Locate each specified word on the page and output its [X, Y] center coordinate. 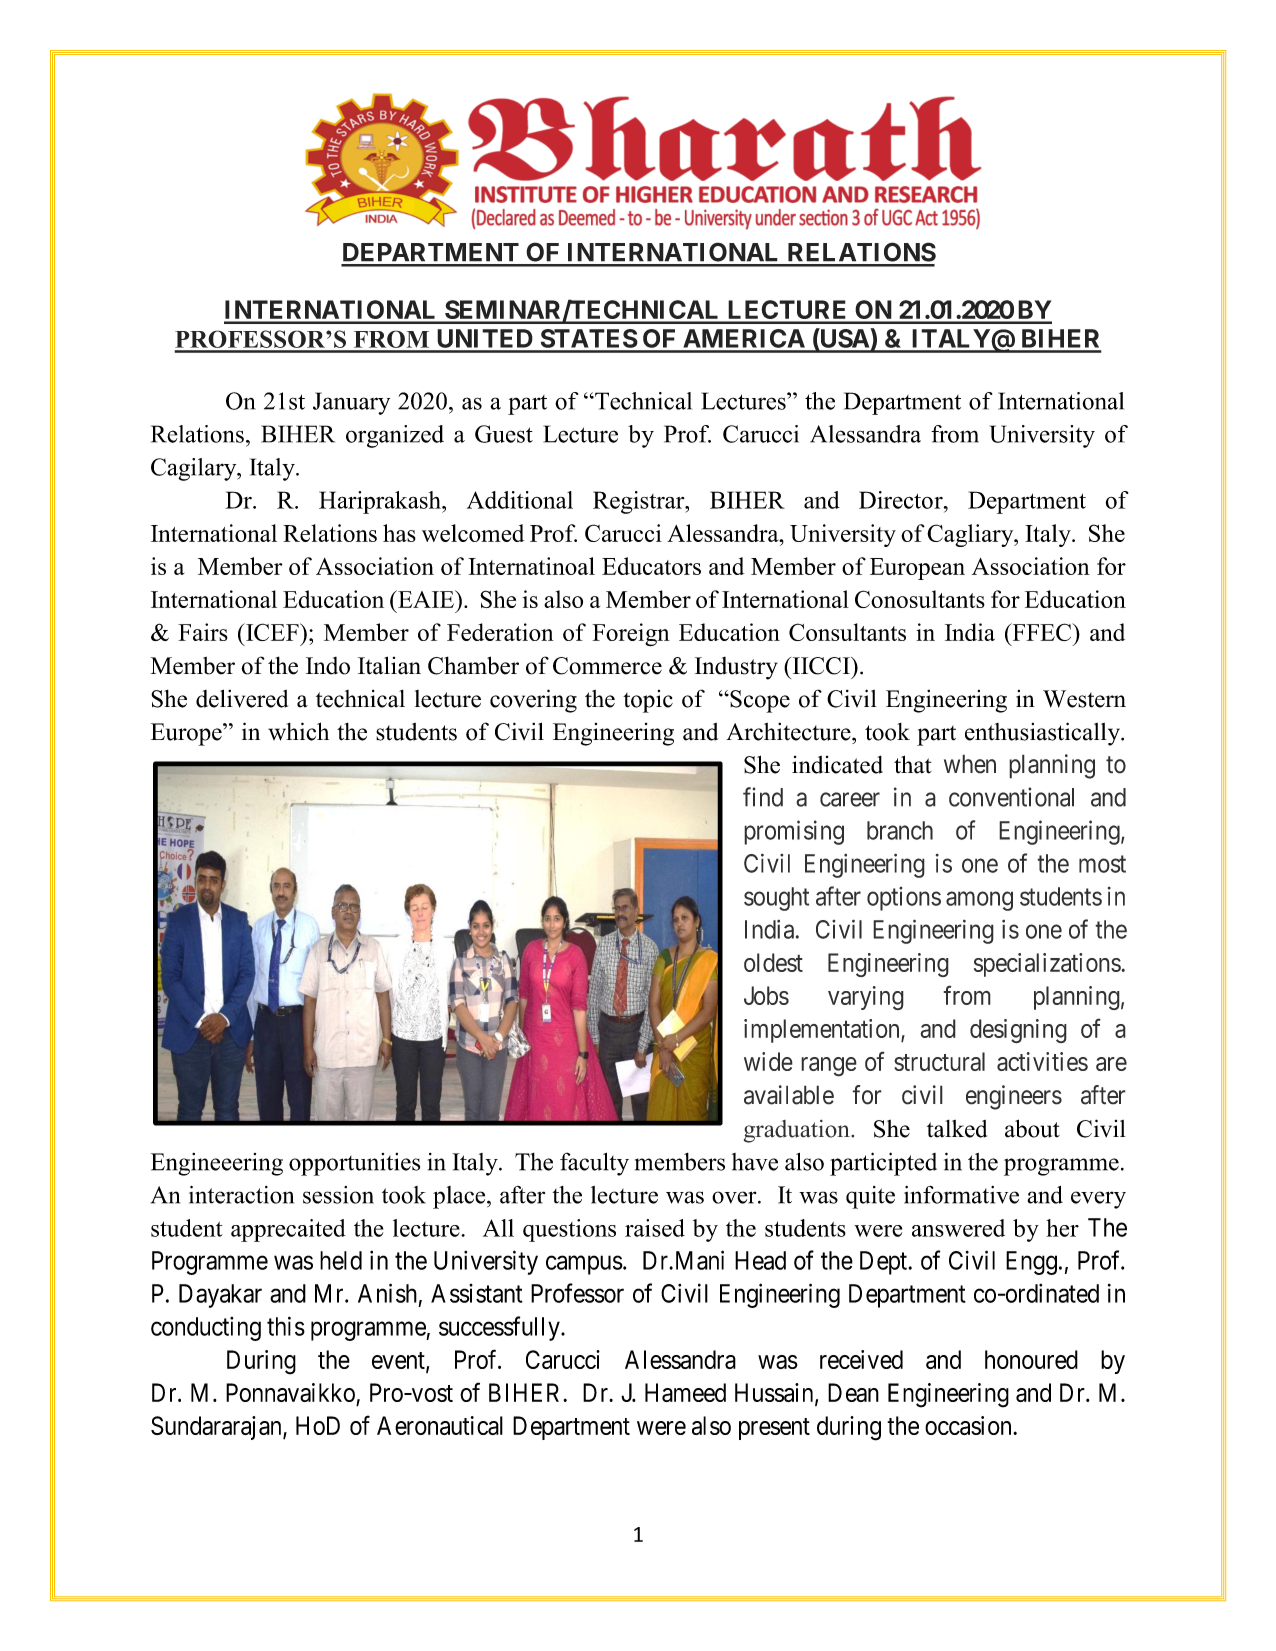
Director [902, 500]
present [774, 1429]
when [970, 764]
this [286, 1326]
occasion [969, 1425]
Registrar [640, 502]
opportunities [354, 1164]
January [351, 403]
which [298, 731]
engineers [1014, 1097]
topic [648, 701]
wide [768, 1061]
